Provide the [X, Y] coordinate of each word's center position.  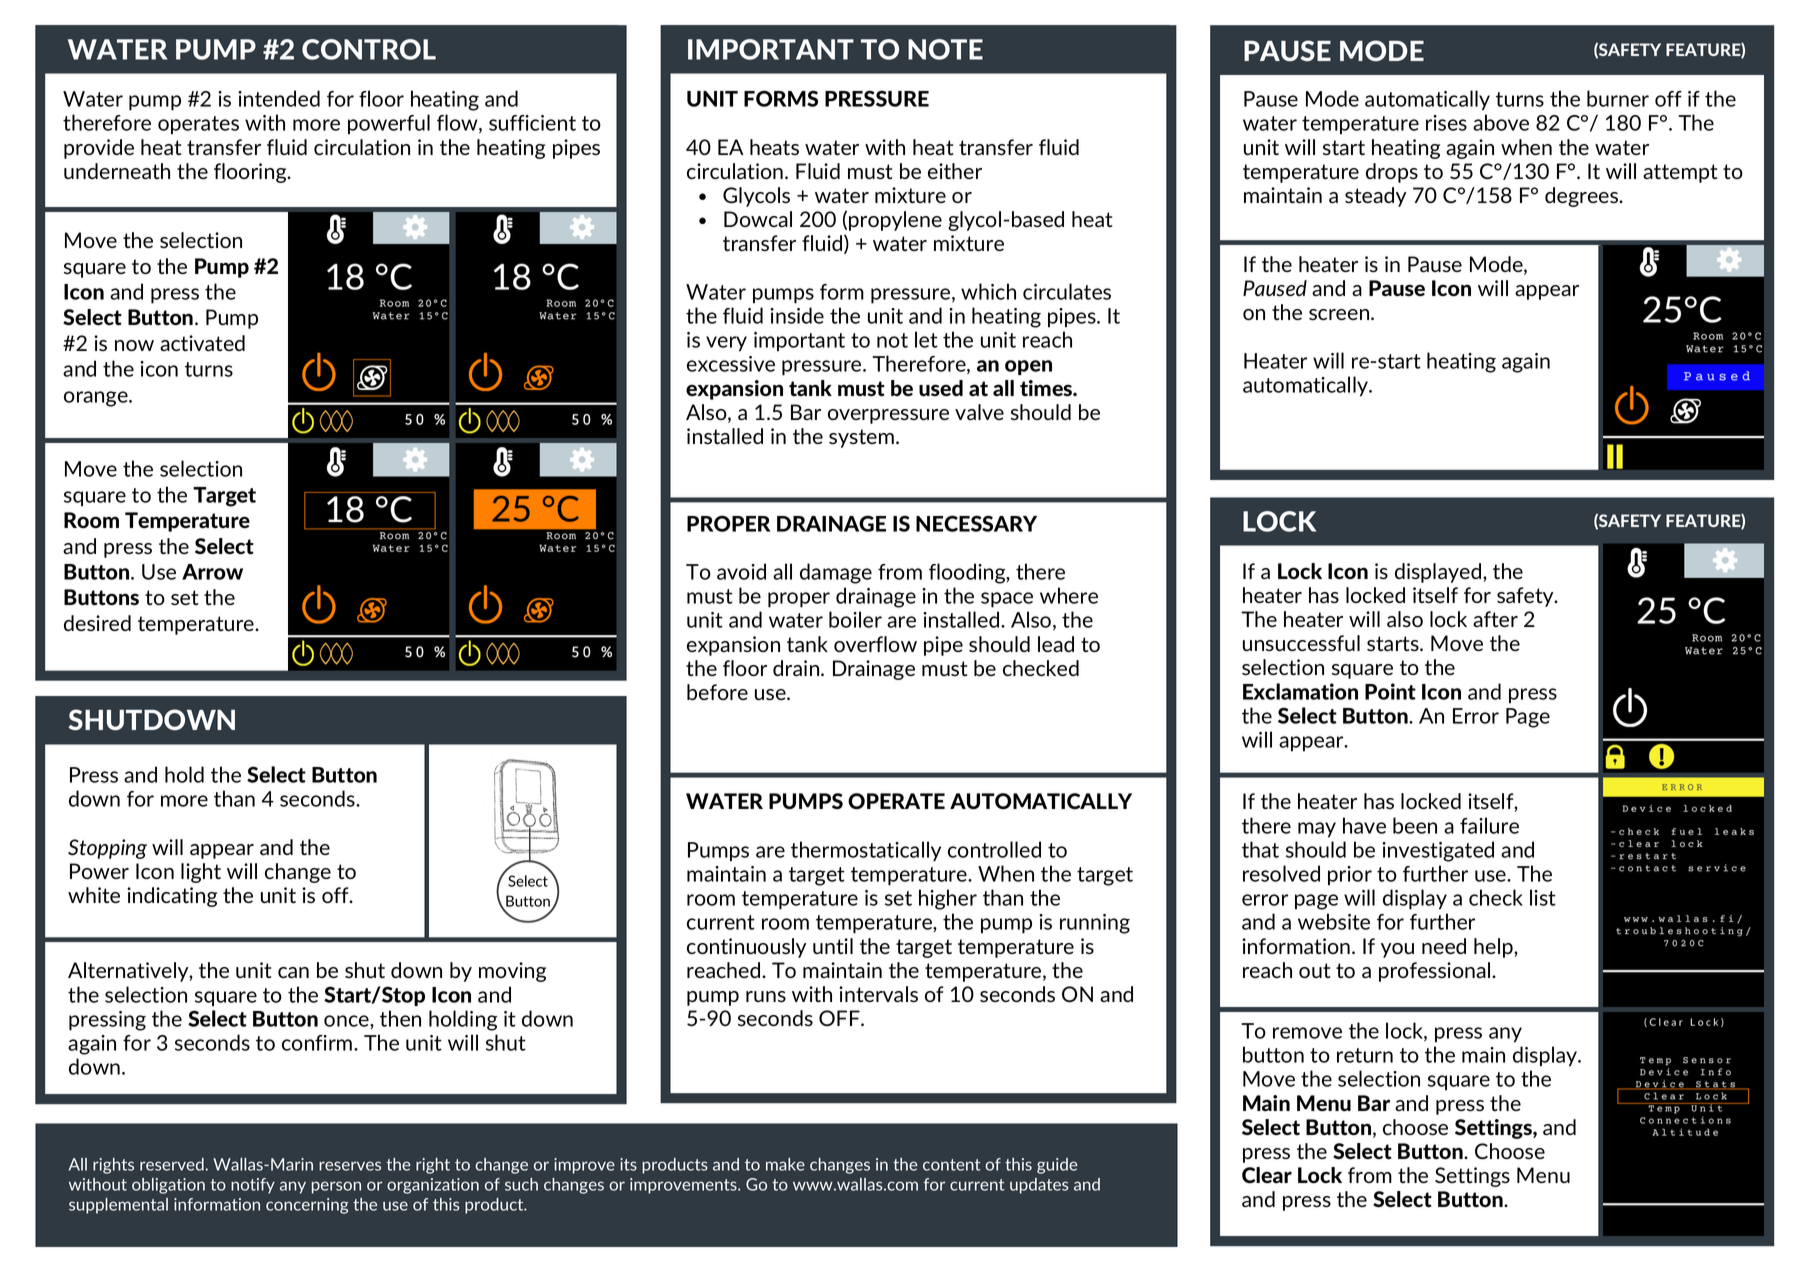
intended [279, 98]
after [1495, 619]
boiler [855, 619]
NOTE [945, 49]
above [1501, 122]
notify [253, 1186]
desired [97, 623]
